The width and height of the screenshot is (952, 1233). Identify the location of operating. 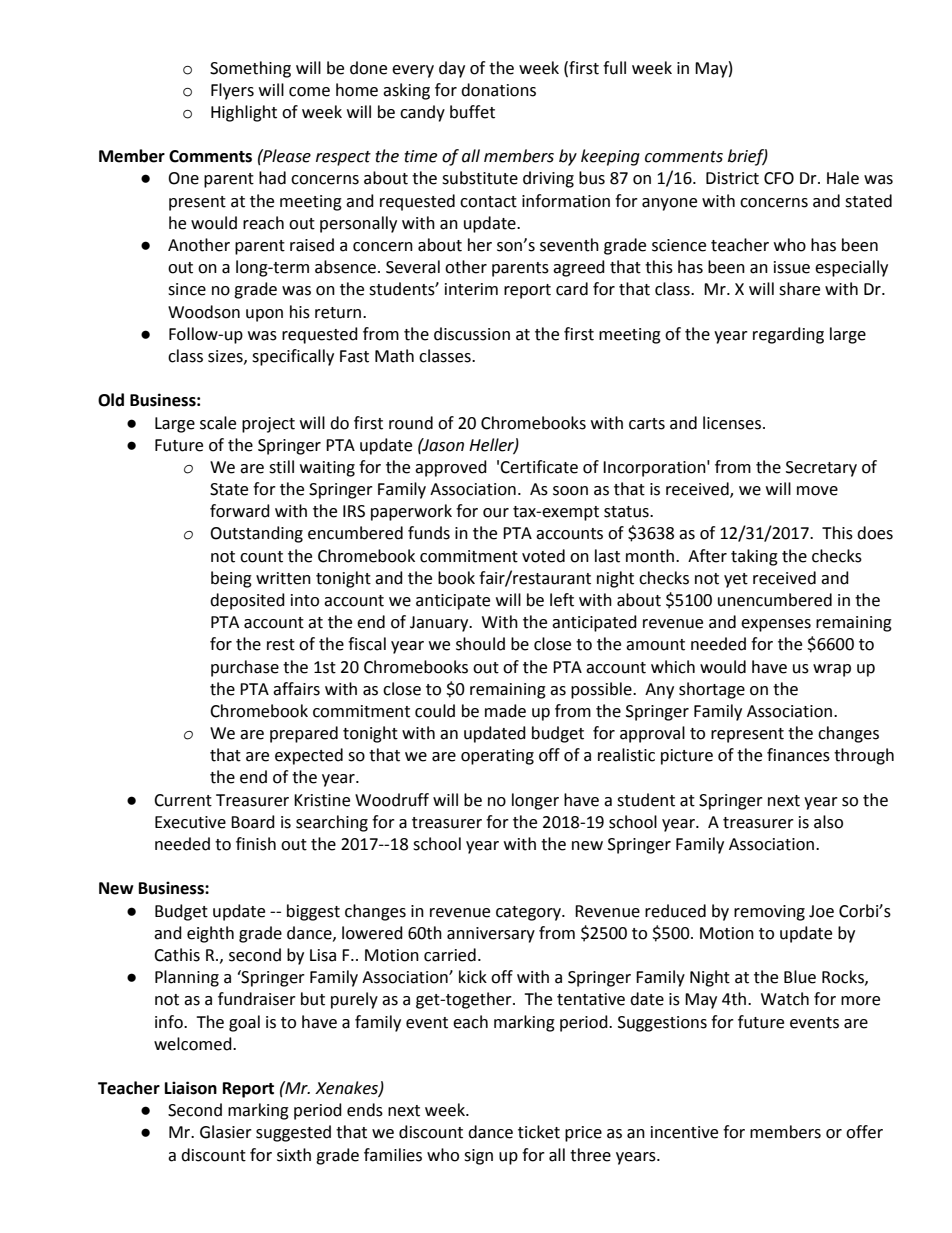
(497, 757).
